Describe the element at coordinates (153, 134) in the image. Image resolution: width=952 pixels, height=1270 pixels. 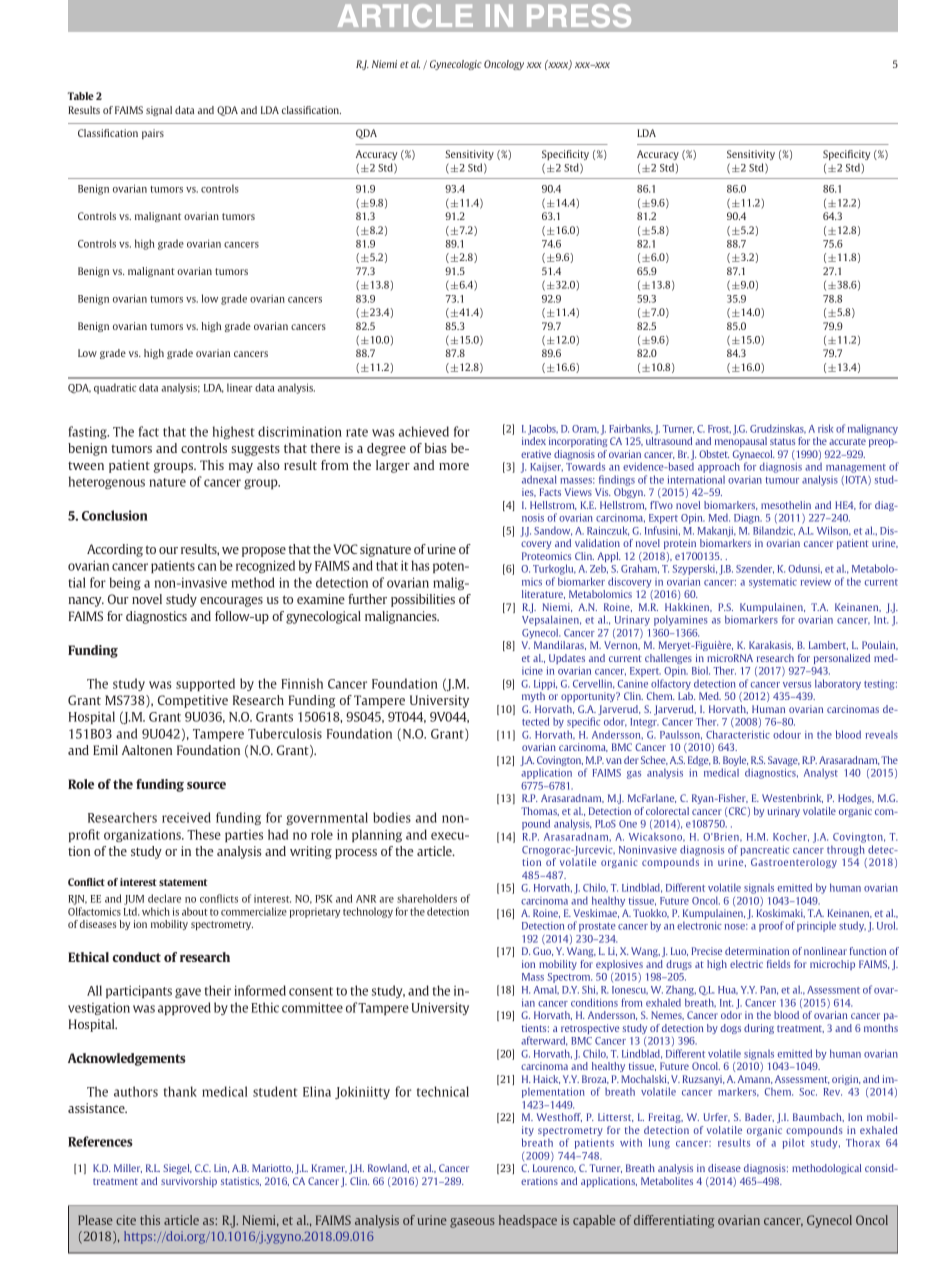
I see `pairs` at that location.
